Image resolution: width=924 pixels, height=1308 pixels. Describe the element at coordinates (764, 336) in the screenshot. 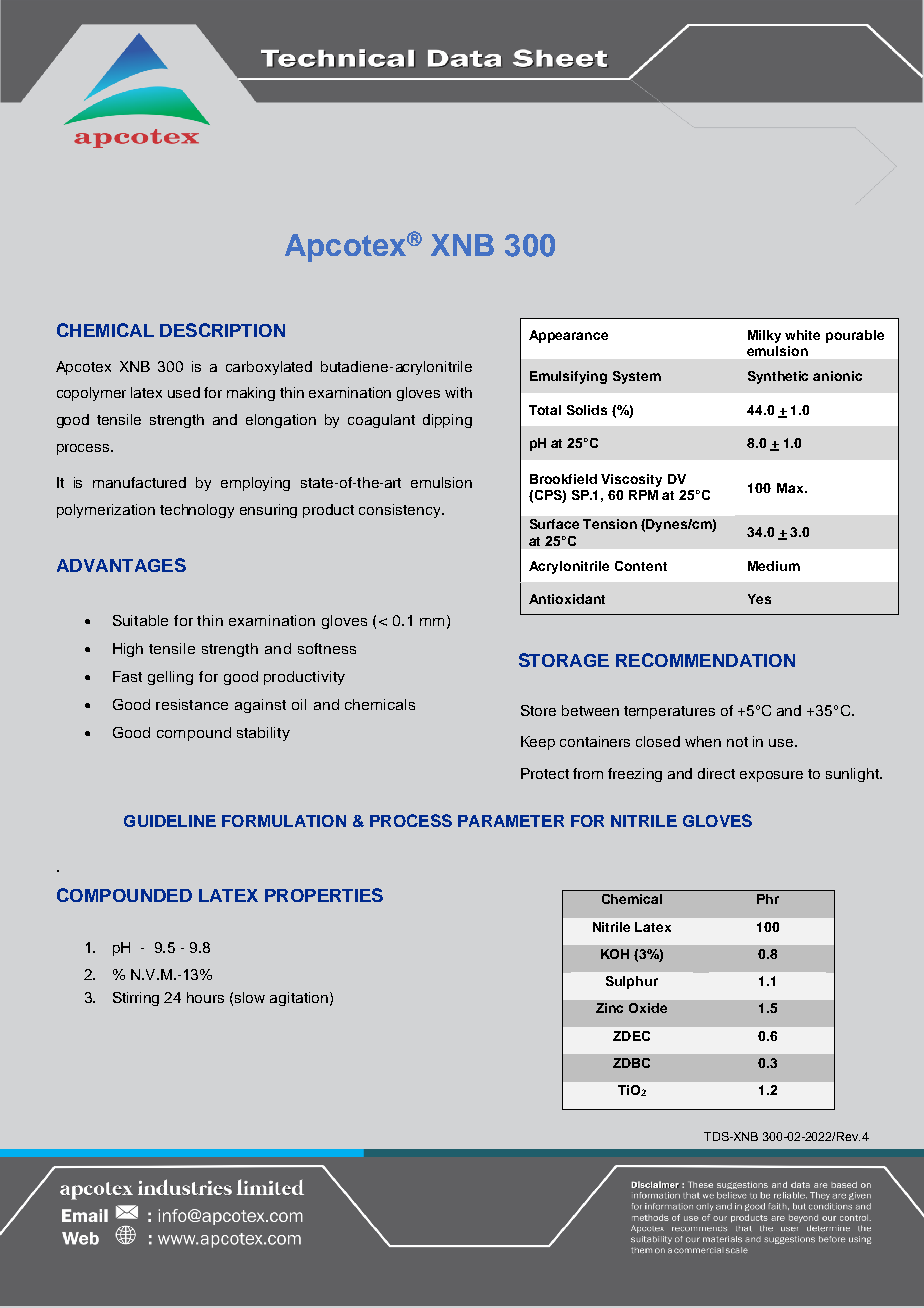

I see `Milky` at that location.
